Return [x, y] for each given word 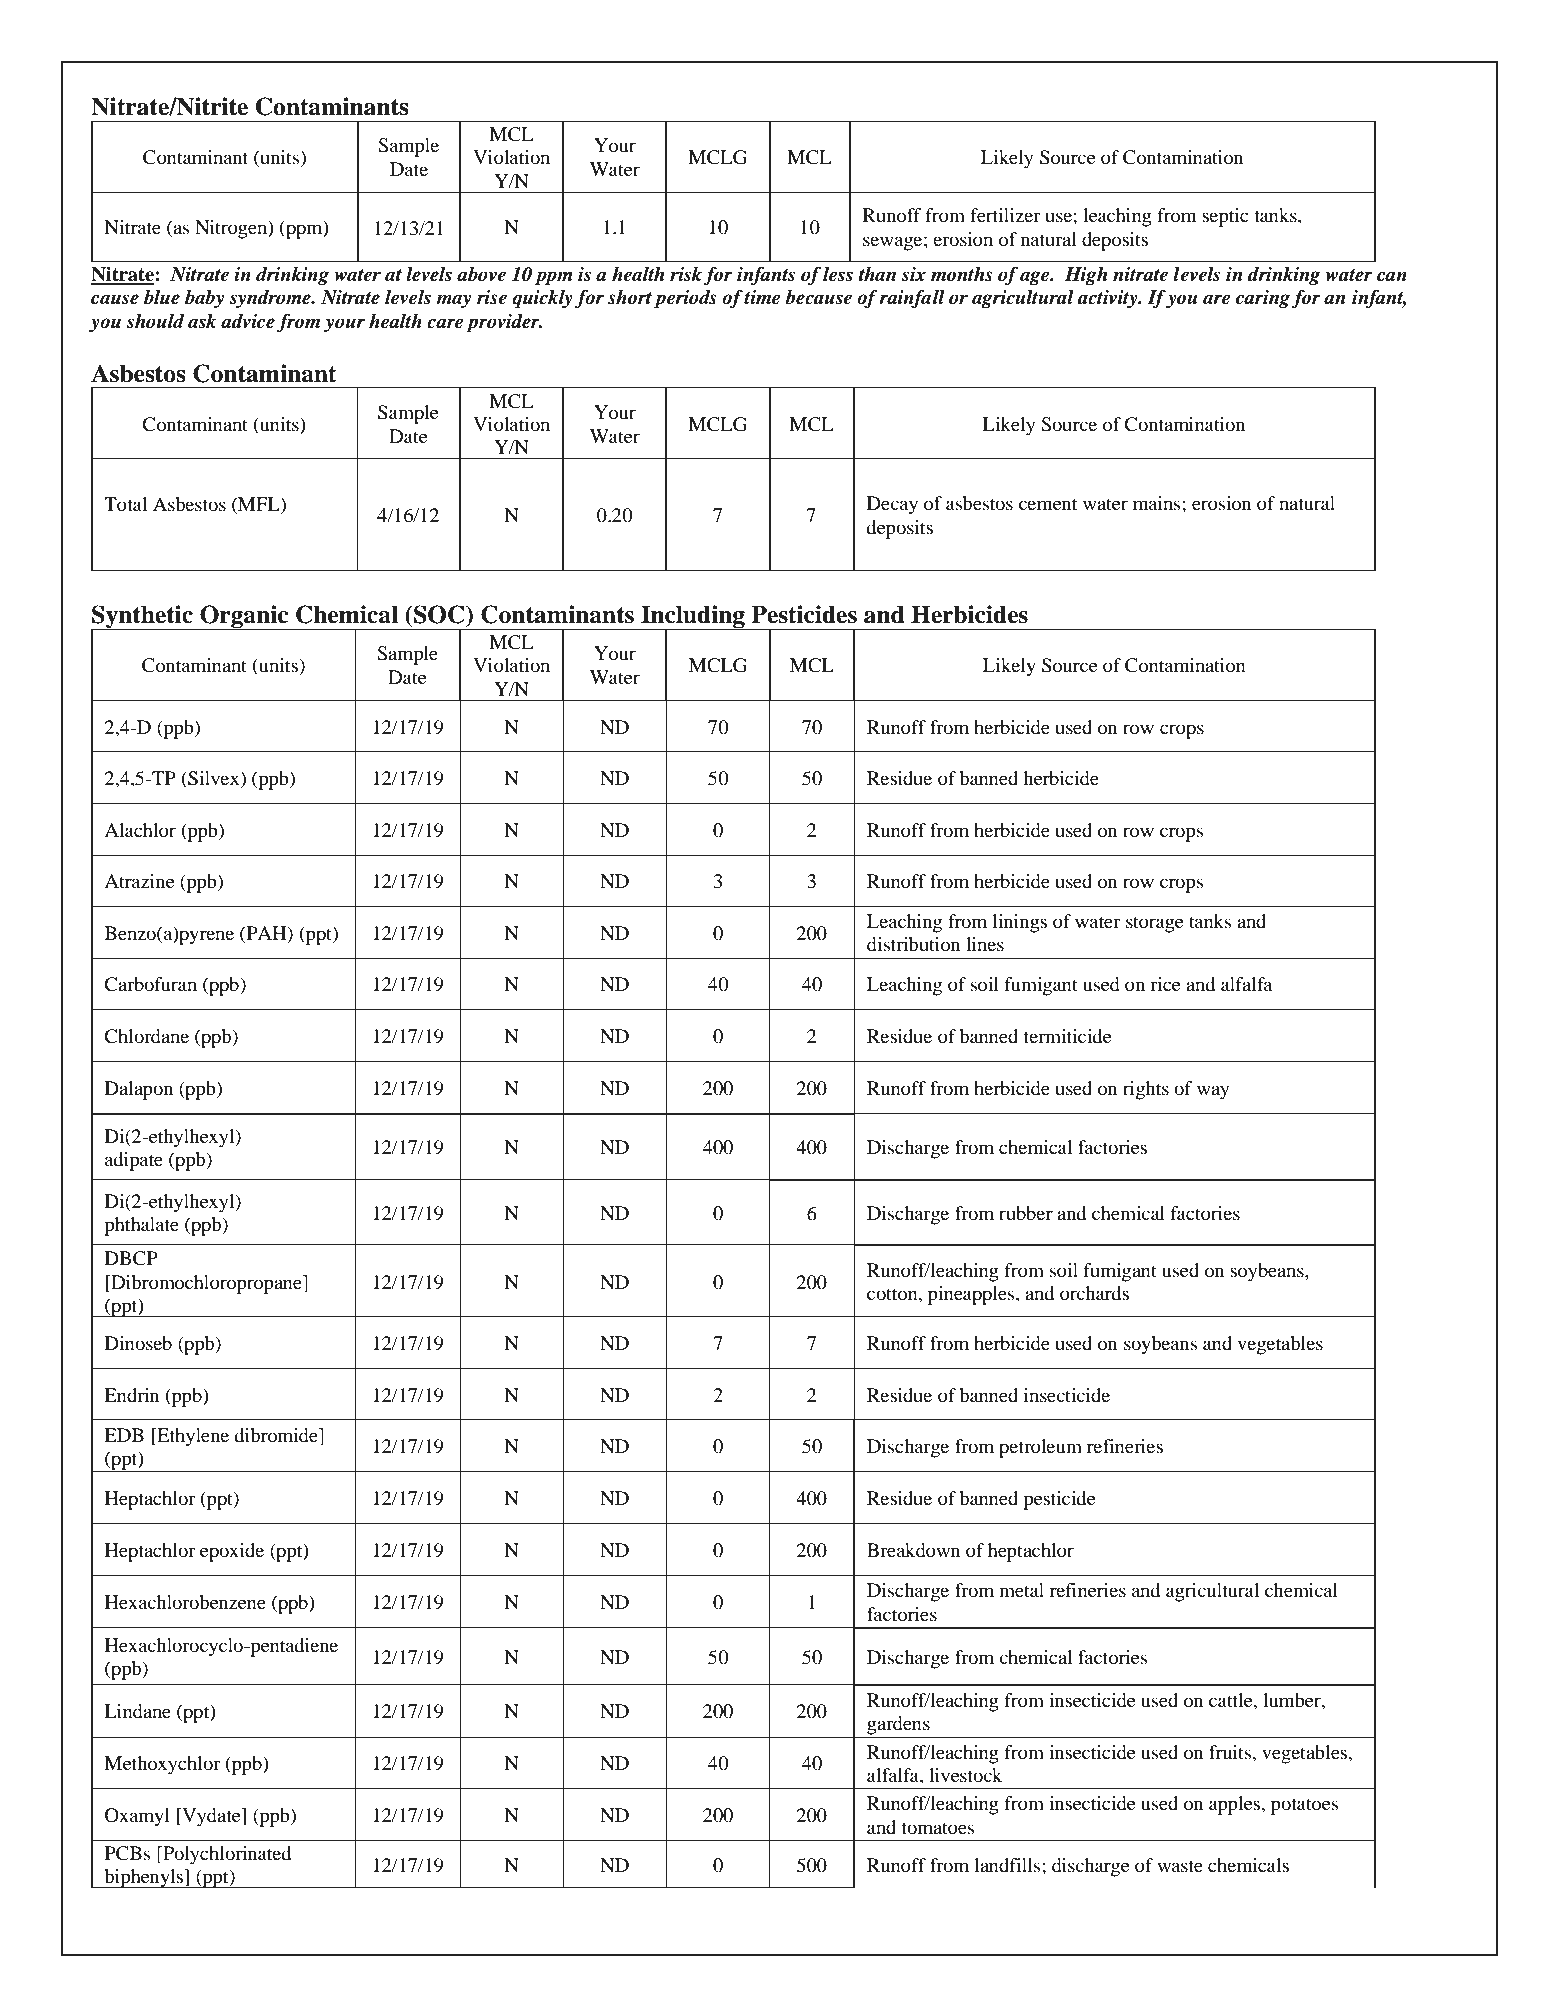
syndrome [271, 299]
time [762, 297]
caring [1263, 299]
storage [1154, 924]
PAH [266, 934]
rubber [1026, 1213]
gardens [898, 1725]
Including [693, 618]
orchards [1094, 1293]
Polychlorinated [226, 1855]
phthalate [141, 1226]
